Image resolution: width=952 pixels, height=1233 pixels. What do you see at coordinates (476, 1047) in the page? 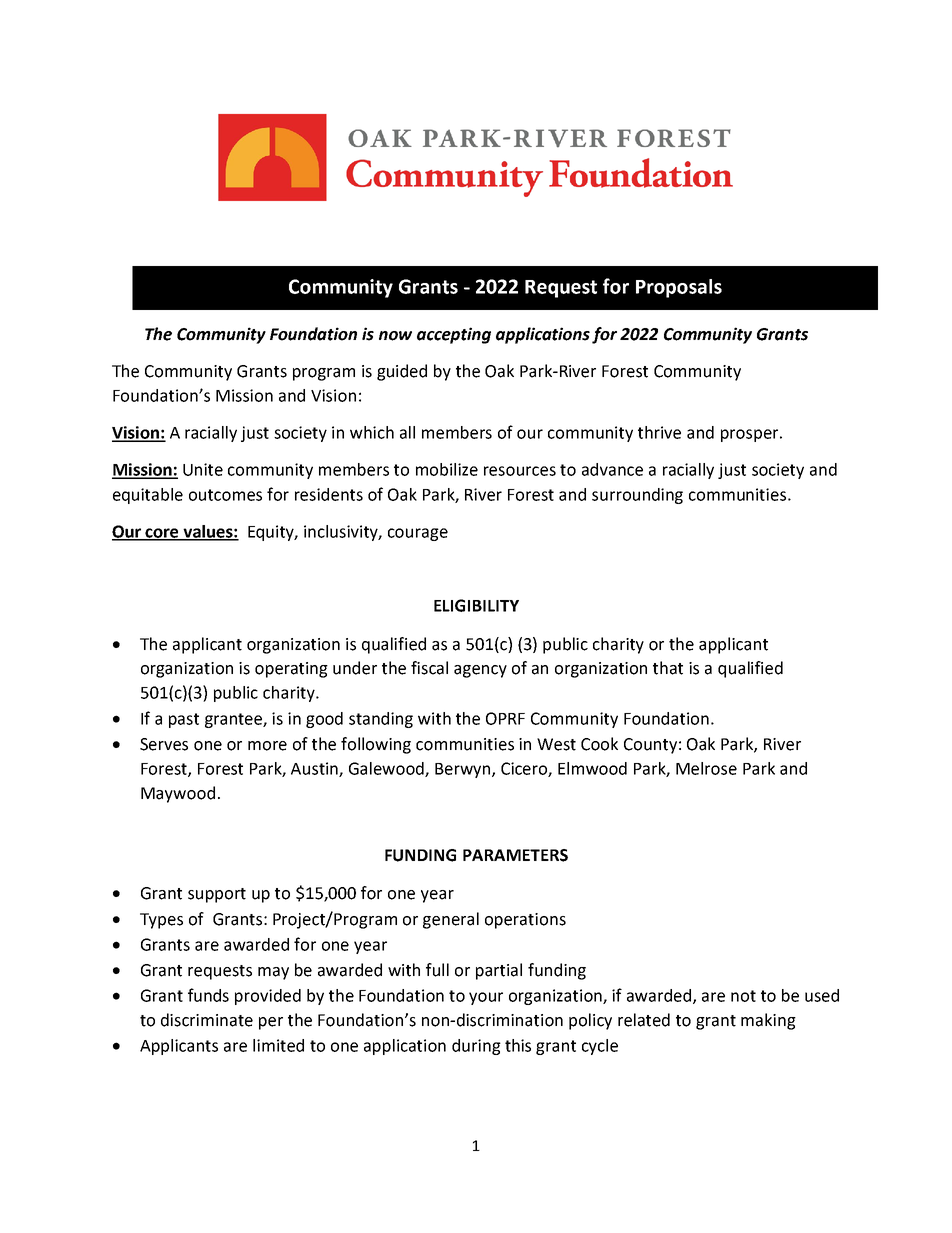
I see `during` at bounding box center [476, 1047].
